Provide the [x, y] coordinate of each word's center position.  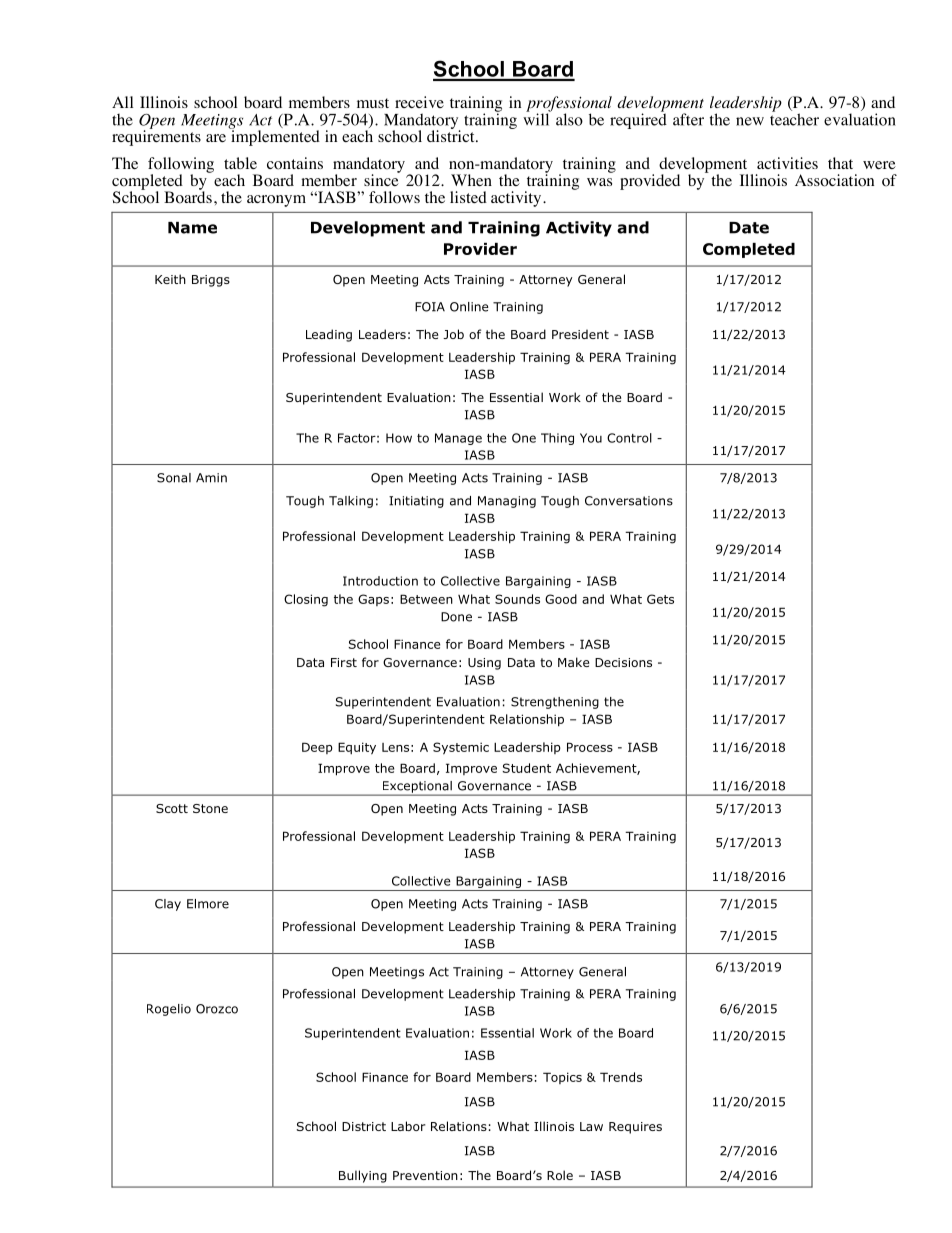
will [537, 118]
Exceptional [417, 788]
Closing [306, 600]
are [216, 138]
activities [787, 163]
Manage [458, 439]
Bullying [363, 1176]
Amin [211, 478]
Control [629, 438]
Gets [660, 599]
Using [484, 664]
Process [590, 747]
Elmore [208, 904]
